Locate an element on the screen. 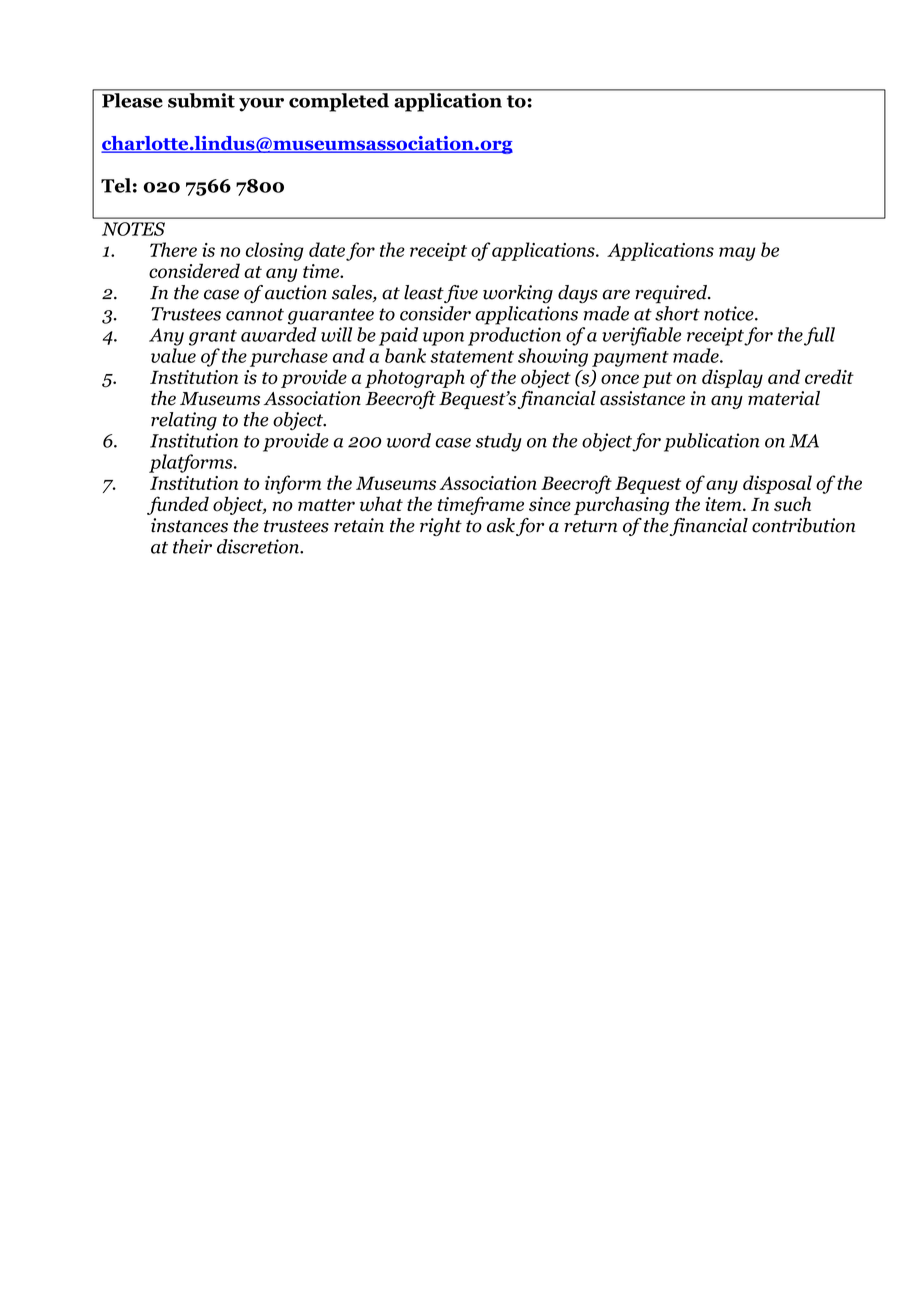 The width and height of the screenshot is (924, 1308). There is located at coordinates (173, 249).
